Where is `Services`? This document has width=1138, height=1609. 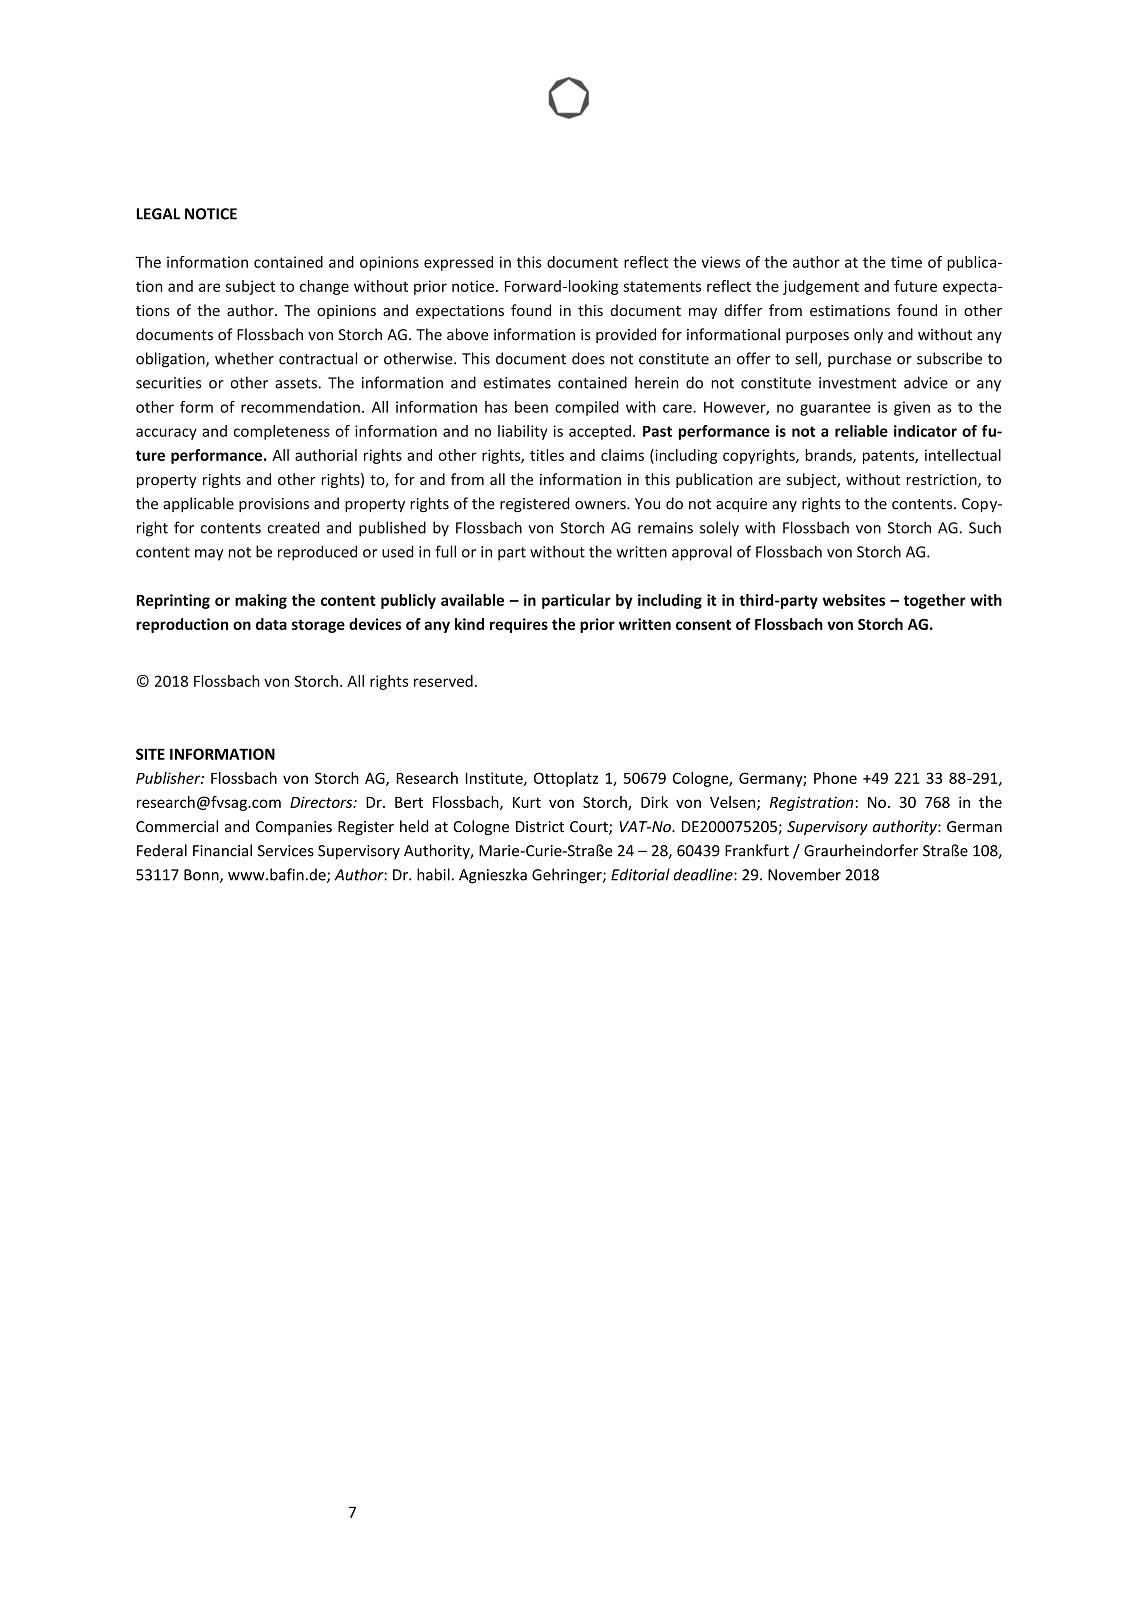
Services is located at coordinates (286, 851).
